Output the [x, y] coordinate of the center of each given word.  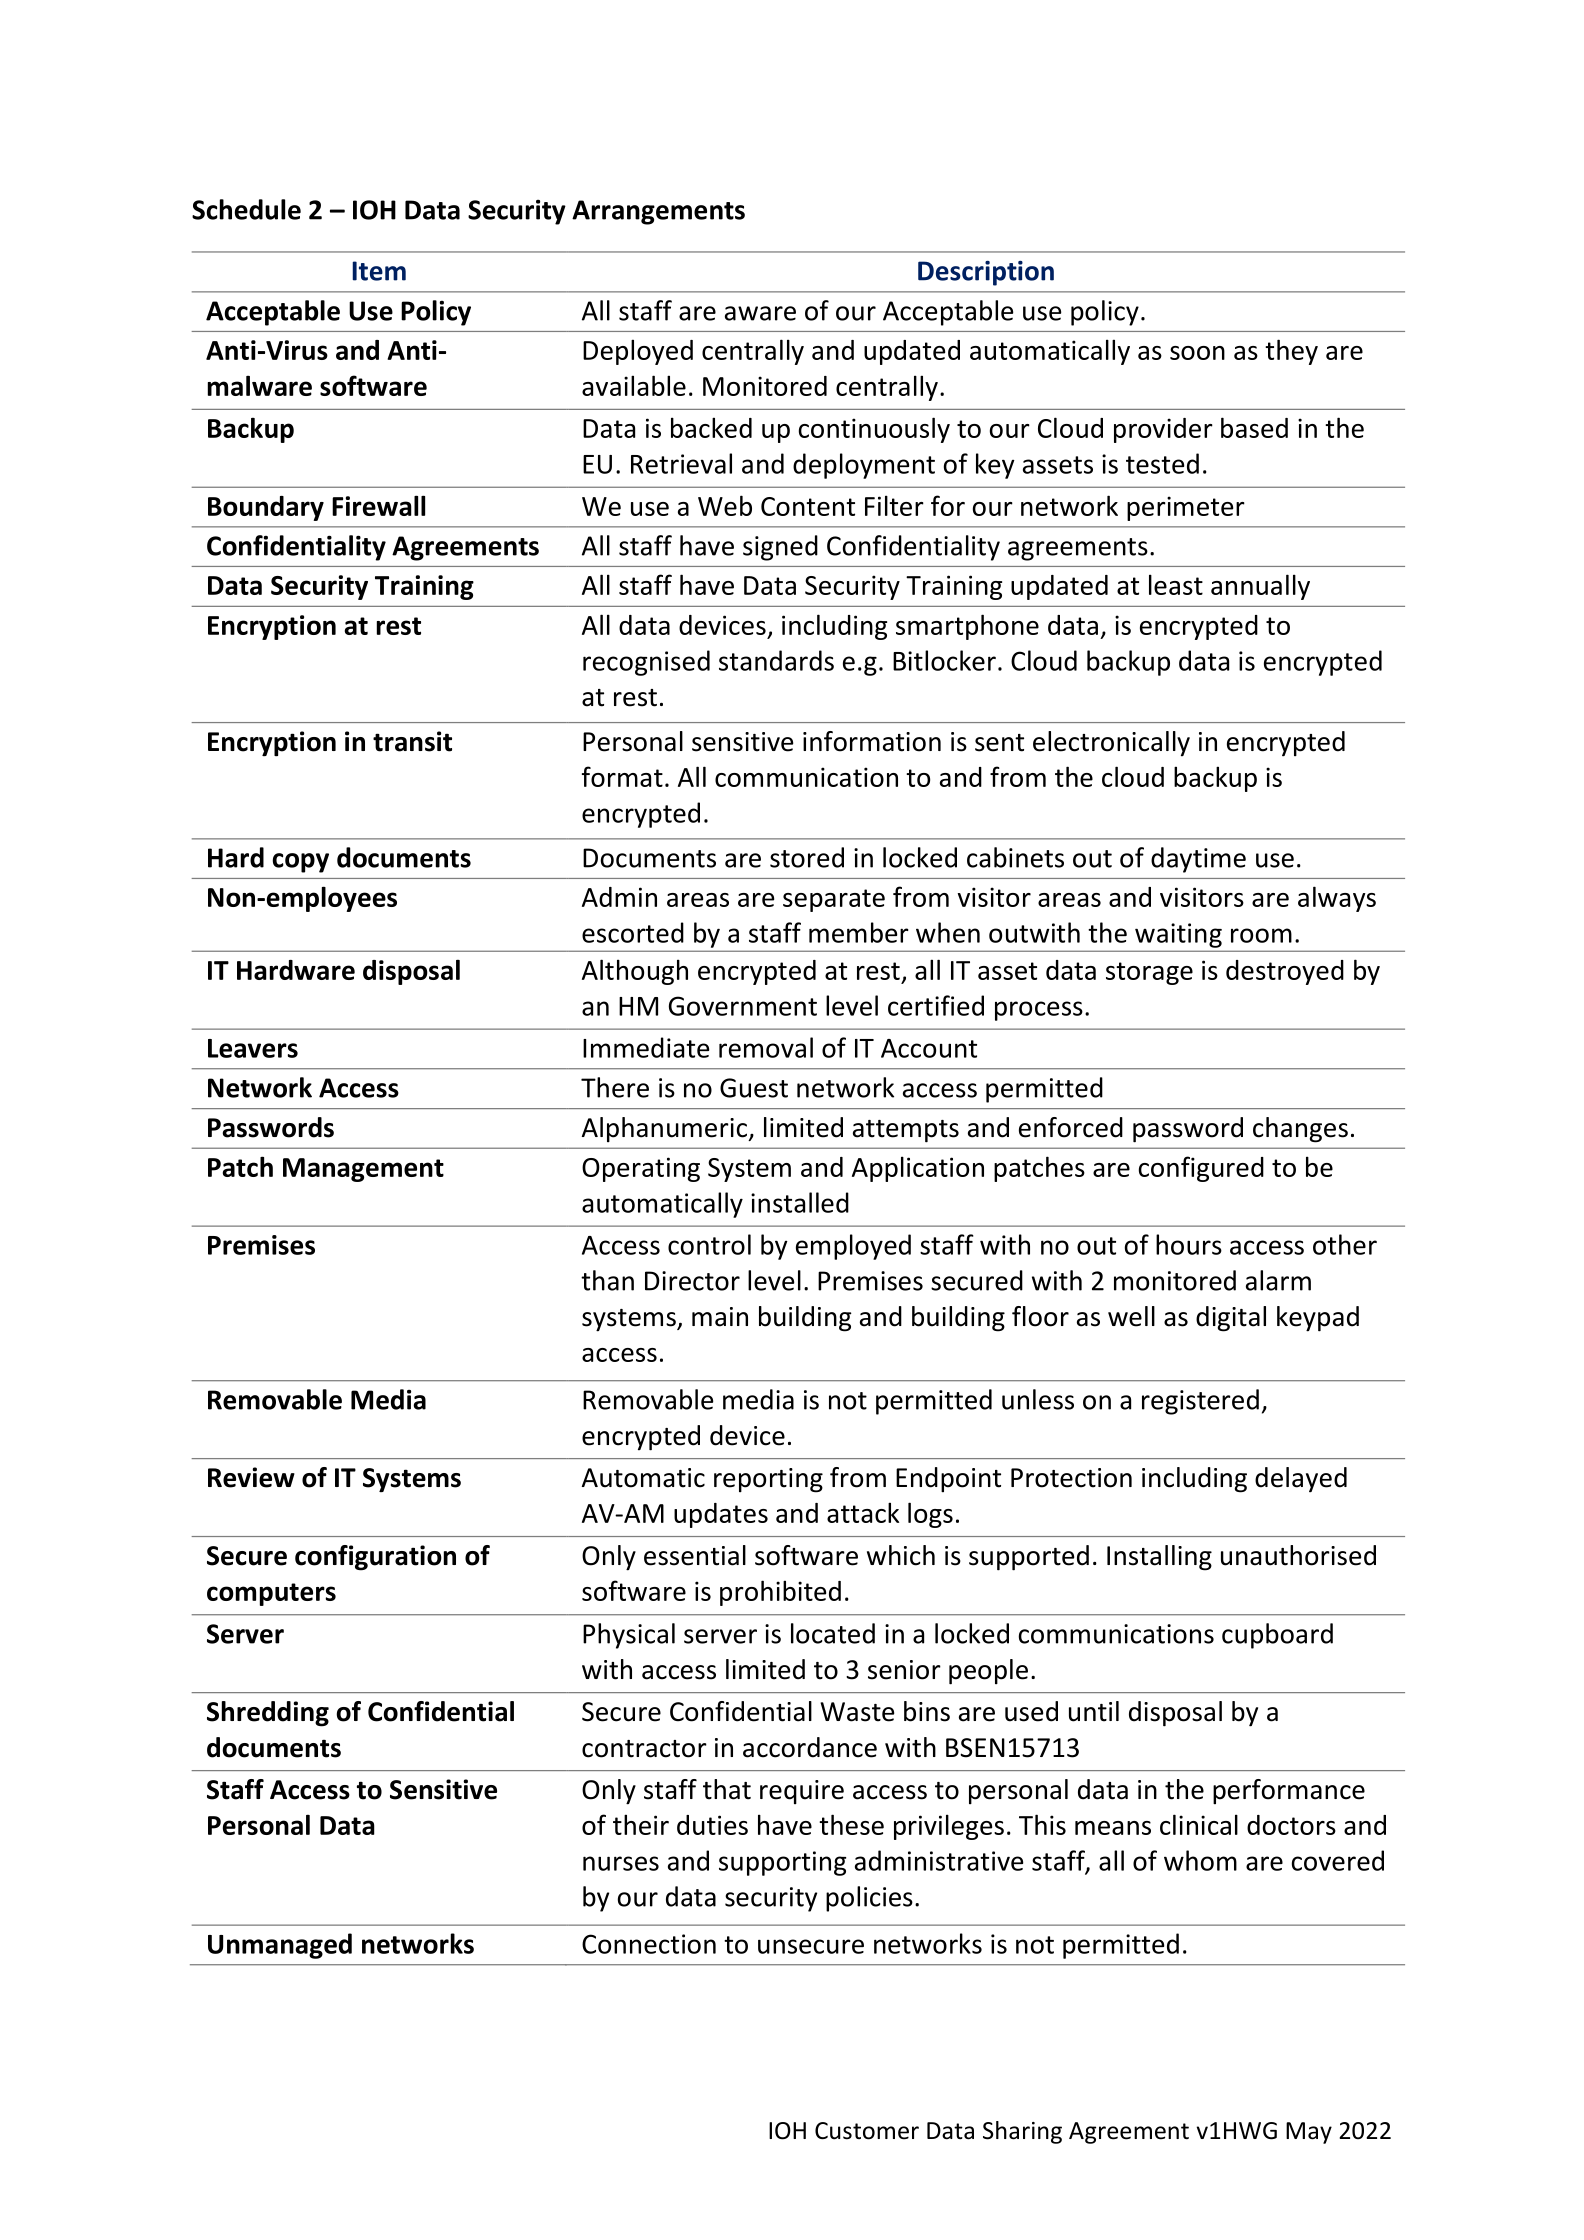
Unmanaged [280, 1946]
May [1309, 2133]
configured [1201, 1169]
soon [1197, 353]
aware [760, 313]
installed [800, 1202]
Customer [867, 2131]
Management [363, 1170]
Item [379, 271]
